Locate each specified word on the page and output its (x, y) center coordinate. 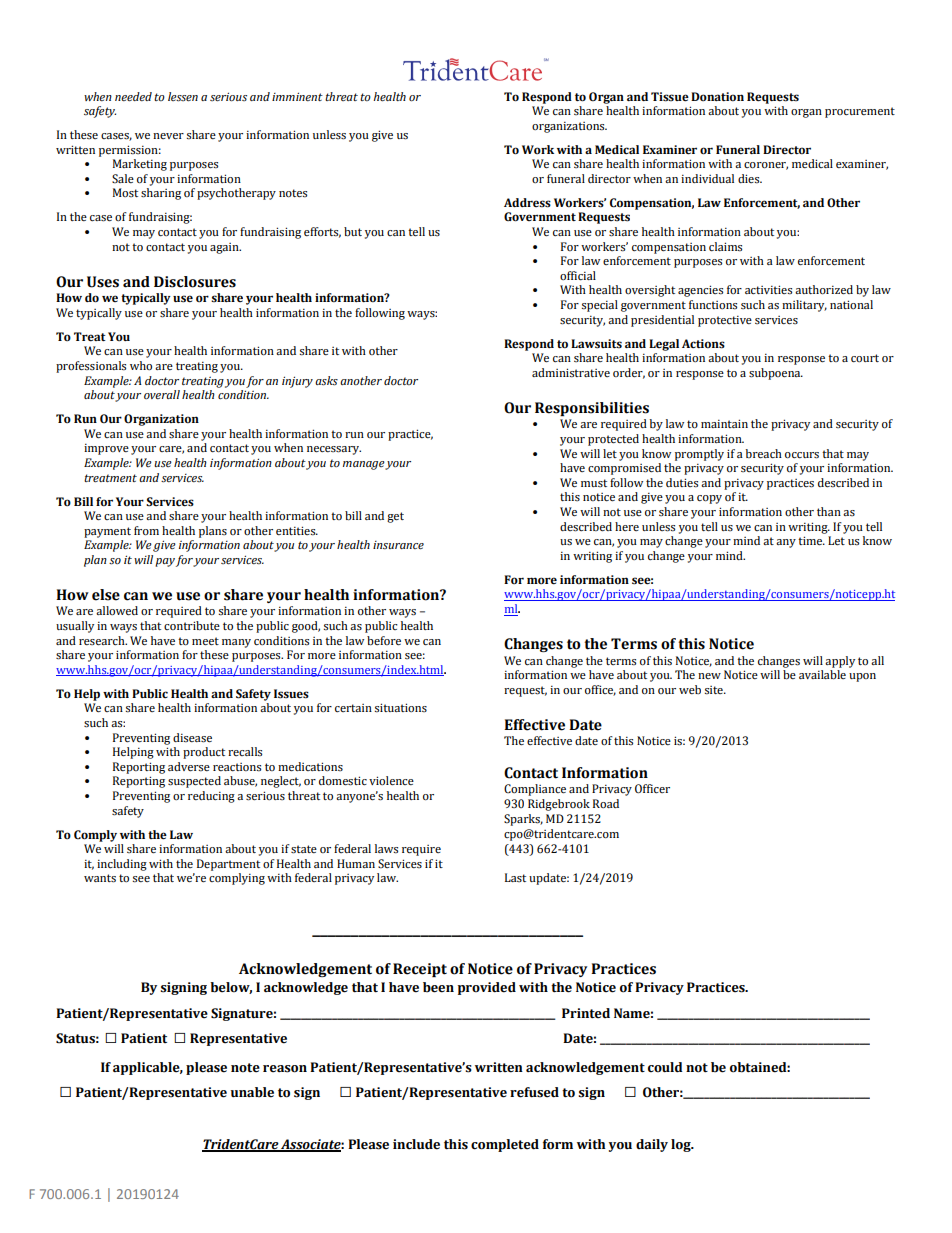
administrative (571, 373)
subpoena (776, 374)
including (122, 865)
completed (505, 1145)
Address (527, 203)
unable (252, 1092)
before (384, 641)
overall (162, 394)
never (168, 136)
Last (515, 877)
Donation (717, 96)
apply (840, 662)
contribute (192, 626)
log (682, 1145)
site (714, 690)
